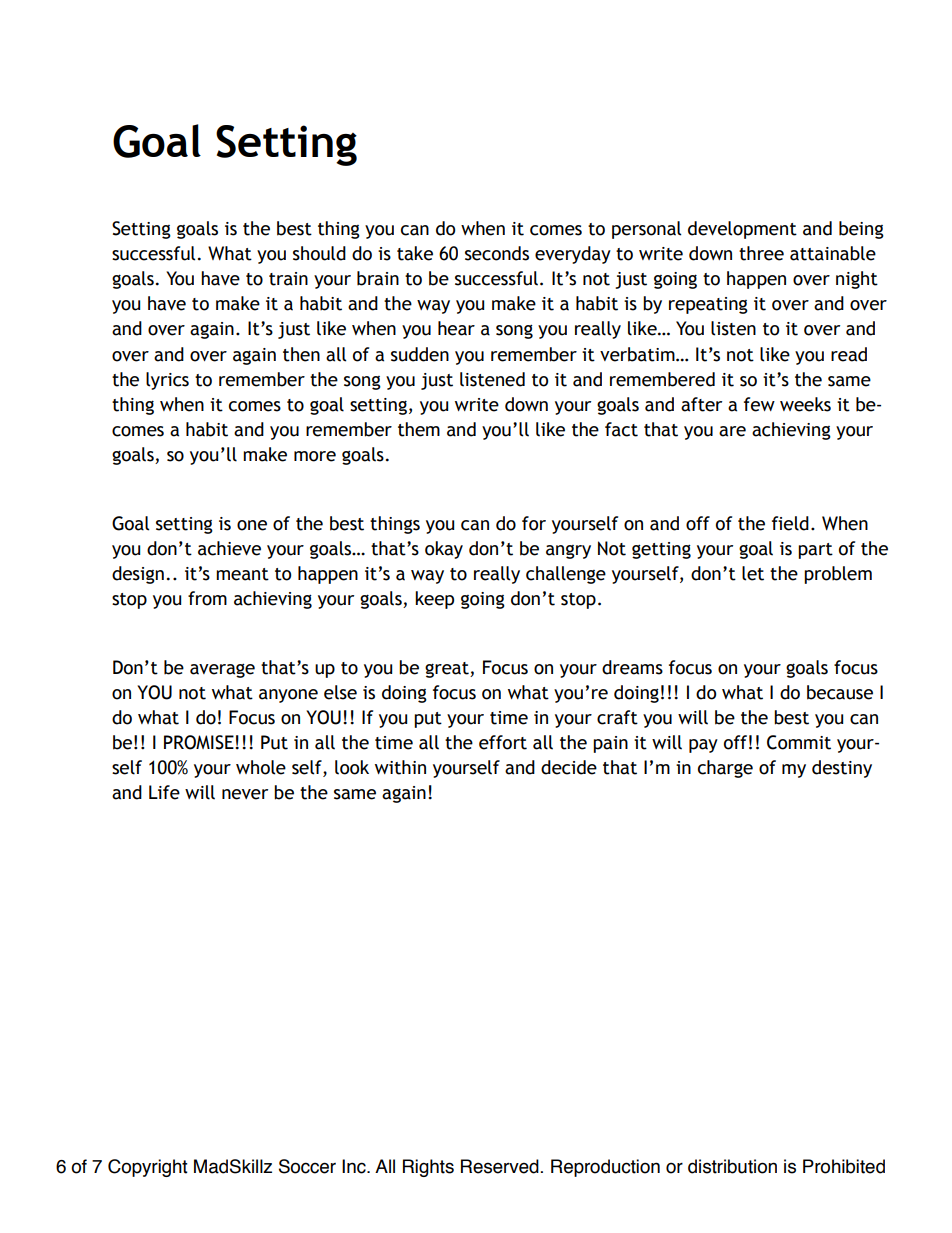 Image resolution: width=952 pixels, height=1233 pixels. I want to click on more, so click(315, 456).
